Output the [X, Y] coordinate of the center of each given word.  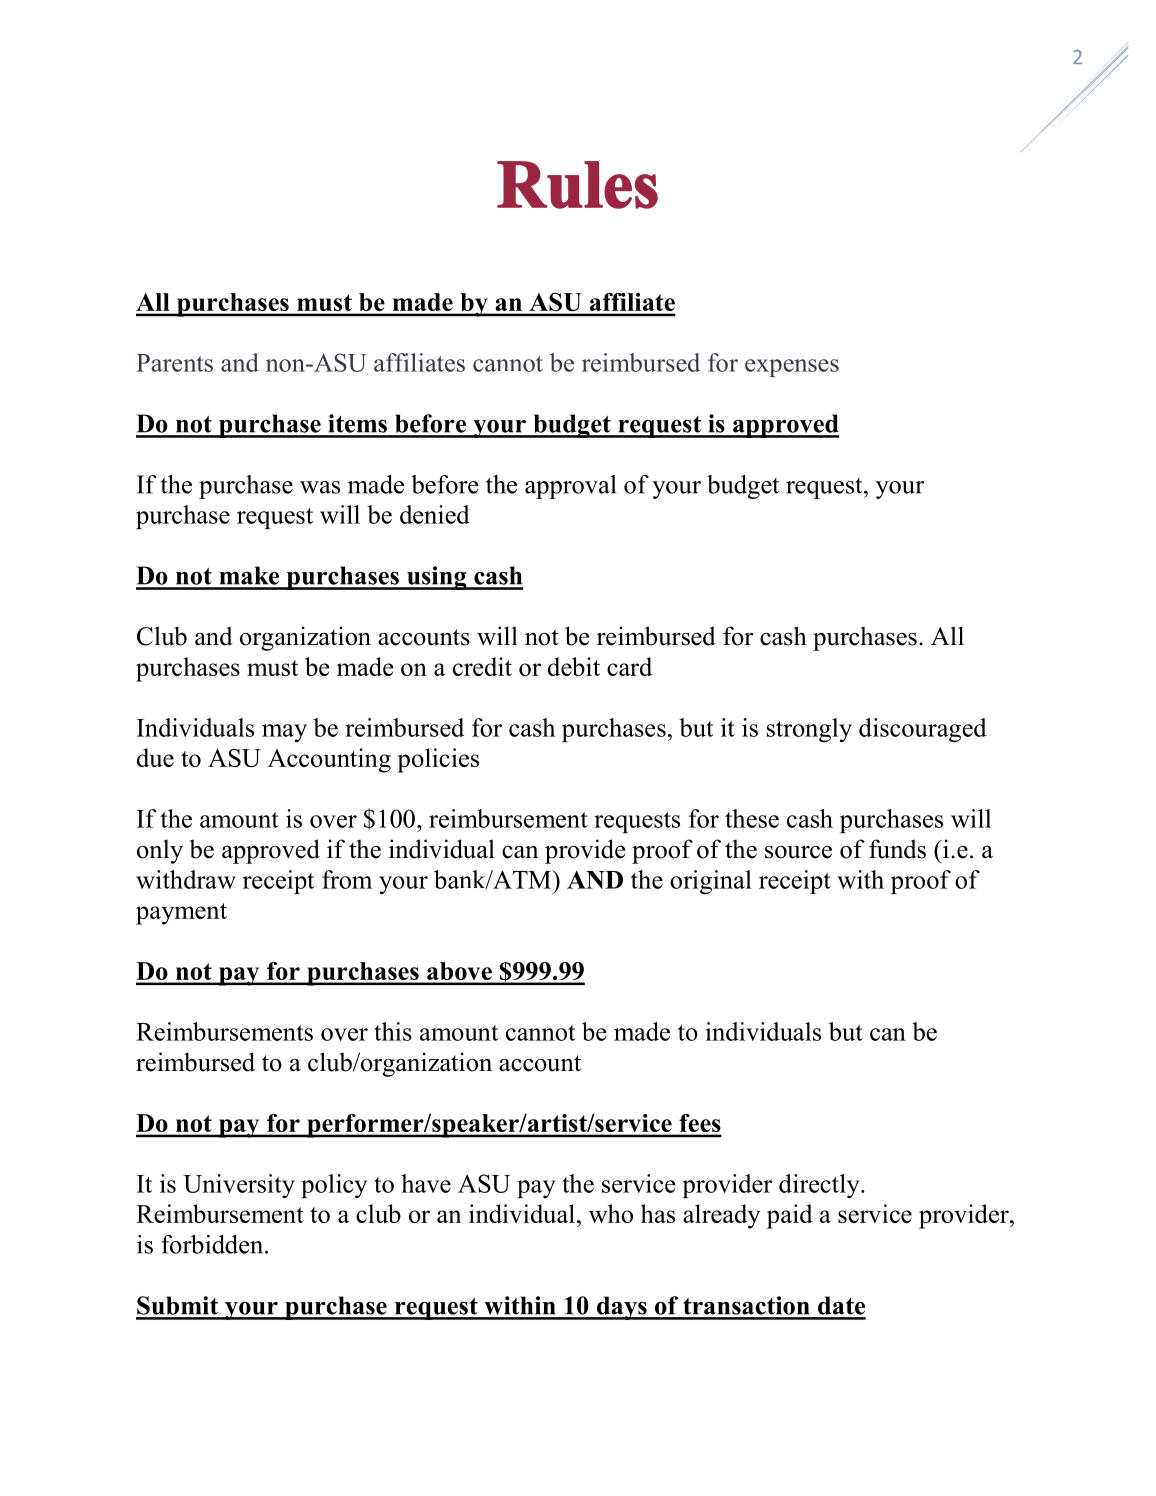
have [426, 1183]
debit [574, 666]
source [798, 852]
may [284, 733]
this [393, 1031]
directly [820, 1186]
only [160, 851]
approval [570, 487]
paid [790, 1216]
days [621, 1308]
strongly [809, 730]
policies [438, 760]
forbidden [213, 1244]
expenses [792, 368]
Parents [174, 363]
